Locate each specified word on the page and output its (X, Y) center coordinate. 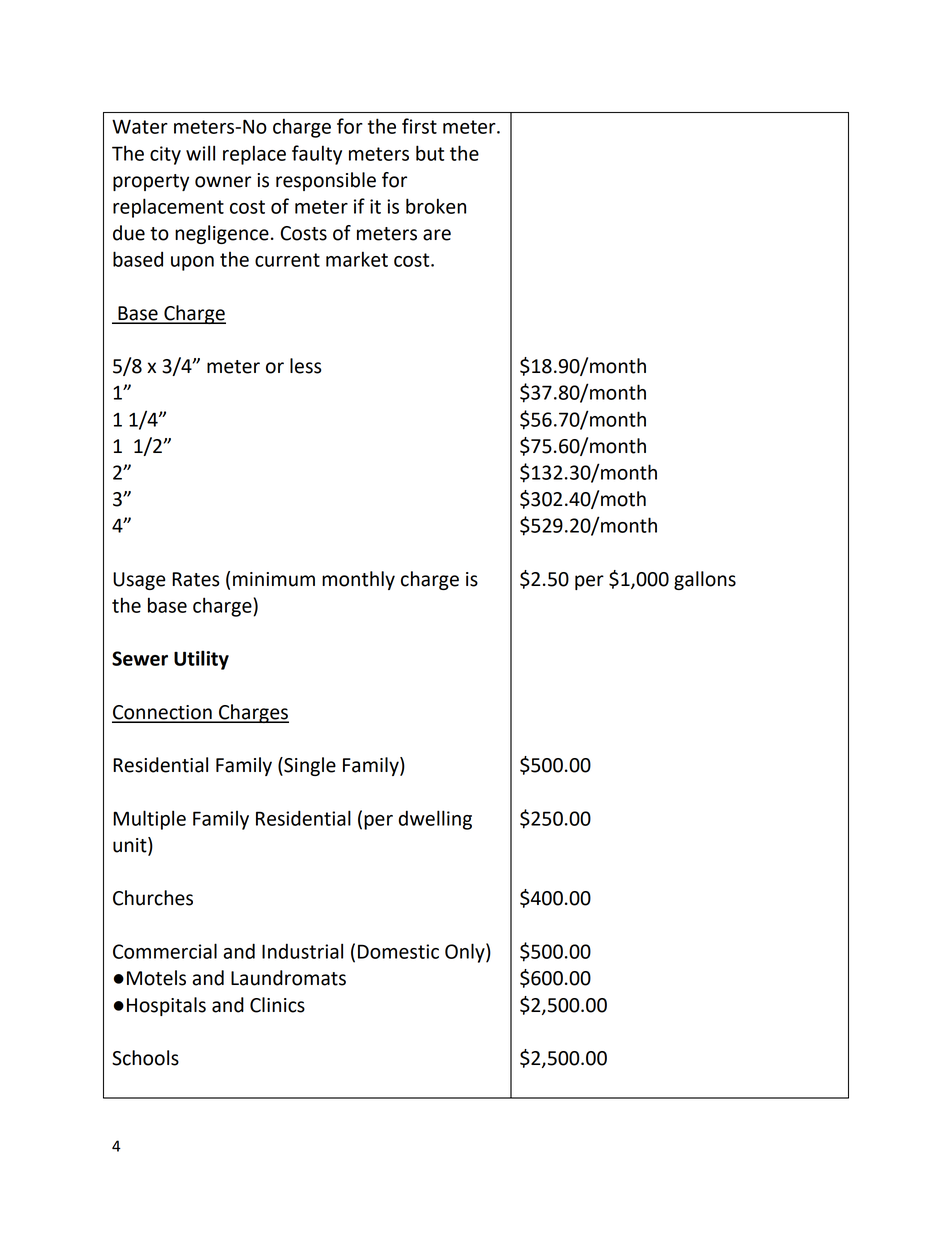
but (430, 153)
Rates (195, 579)
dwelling (435, 820)
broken (436, 206)
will (200, 153)
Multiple (149, 820)
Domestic (398, 951)
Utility (201, 660)
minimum (274, 579)
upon (192, 263)
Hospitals (166, 1006)
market (357, 259)
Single (309, 766)
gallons (705, 580)
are (437, 235)
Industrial (302, 951)
